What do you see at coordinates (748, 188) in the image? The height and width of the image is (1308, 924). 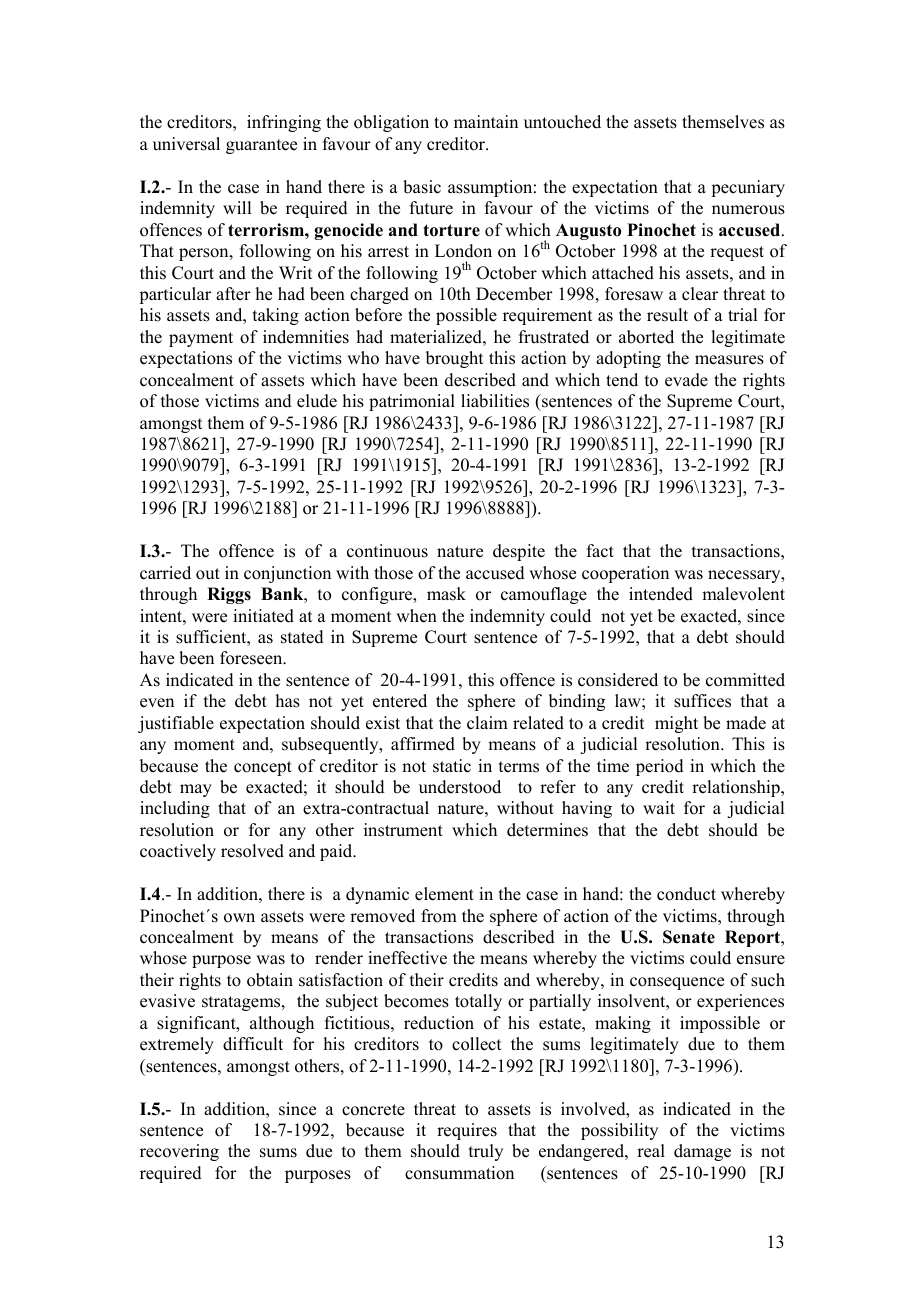 I see `pecuniary` at bounding box center [748, 188].
